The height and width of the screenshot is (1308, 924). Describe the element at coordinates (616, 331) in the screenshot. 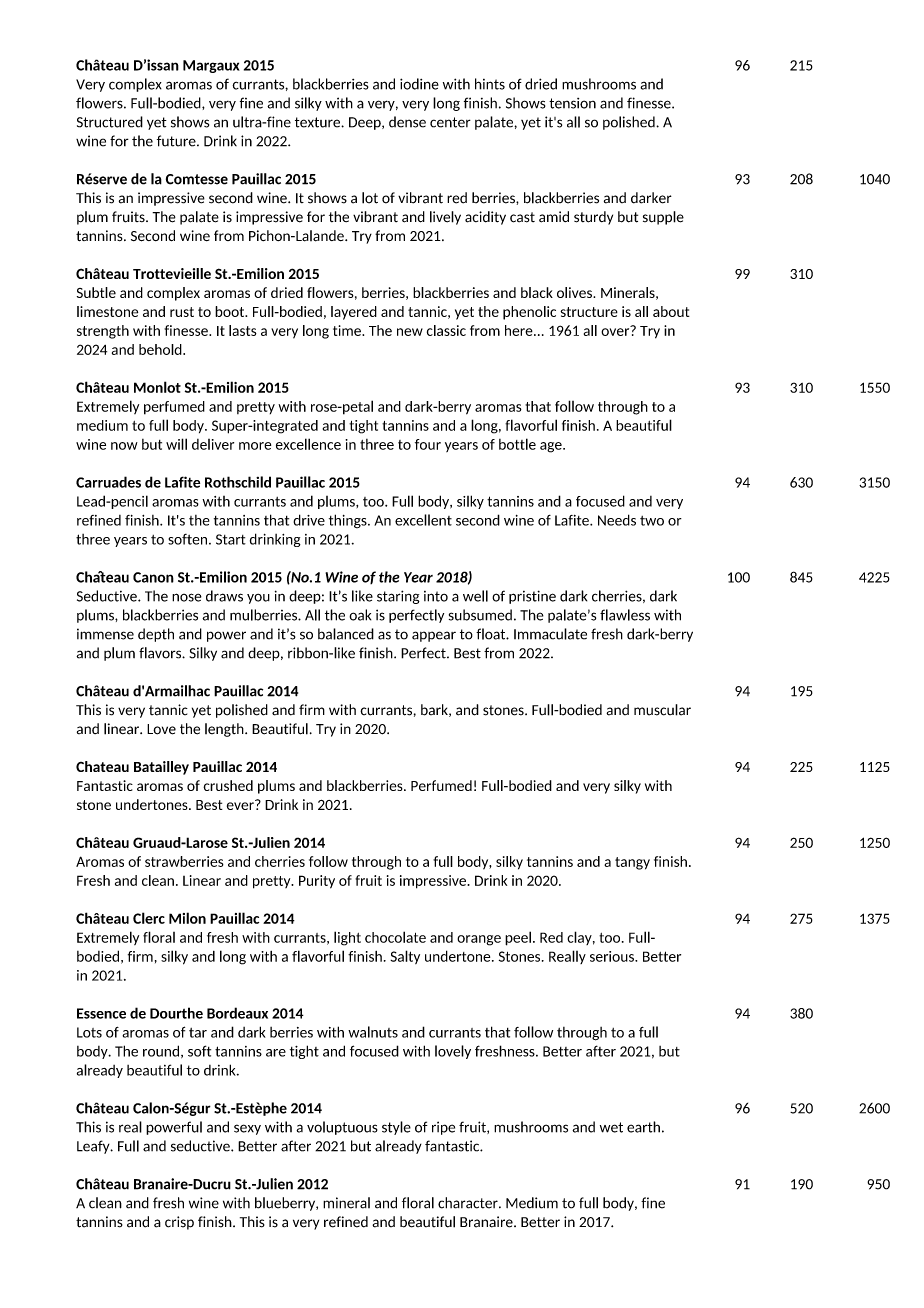

I see `over` at that location.
